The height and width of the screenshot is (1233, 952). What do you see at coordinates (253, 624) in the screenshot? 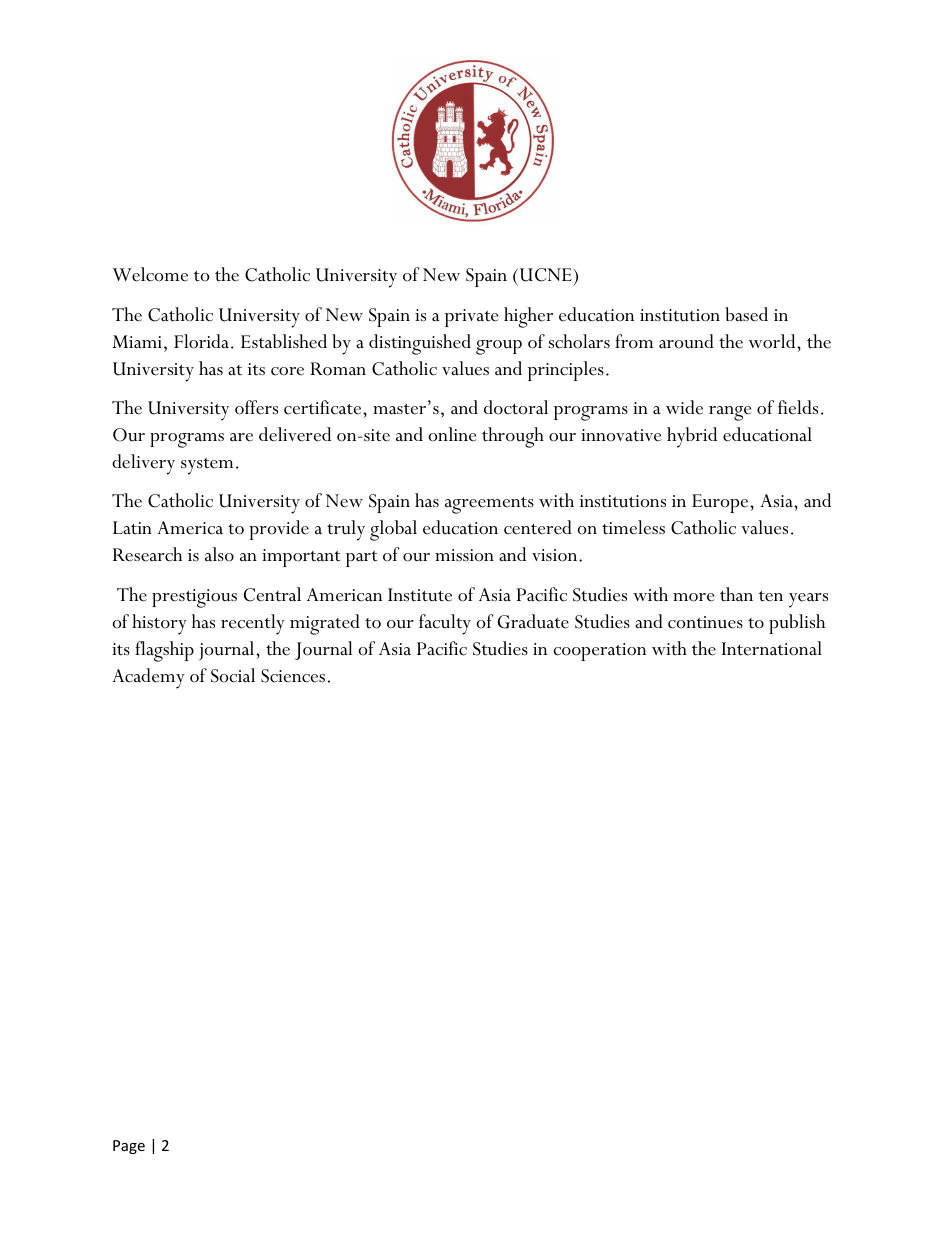
I see `recently` at bounding box center [253, 624].
